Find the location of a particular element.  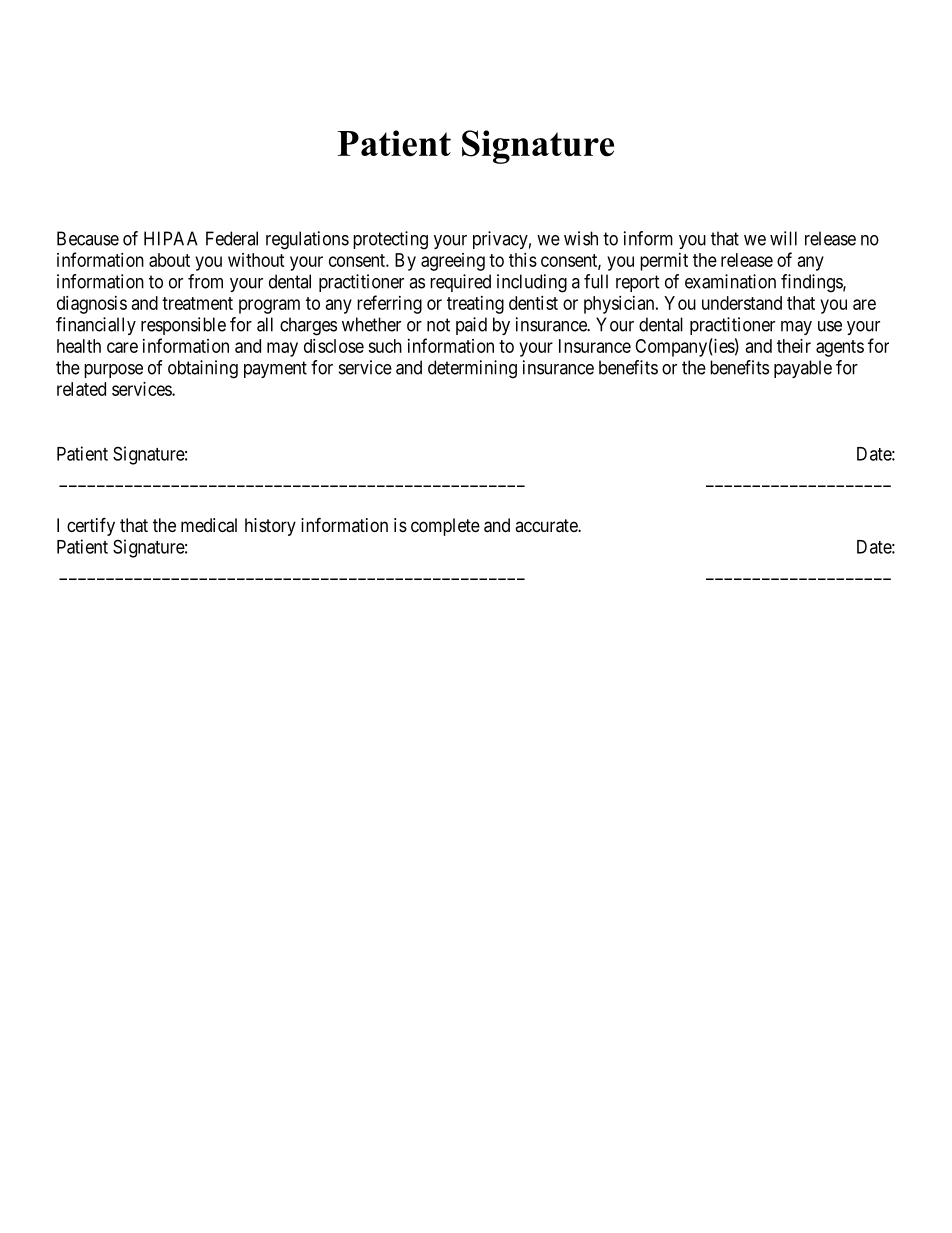

responsible is located at coordinates (183, 326).
